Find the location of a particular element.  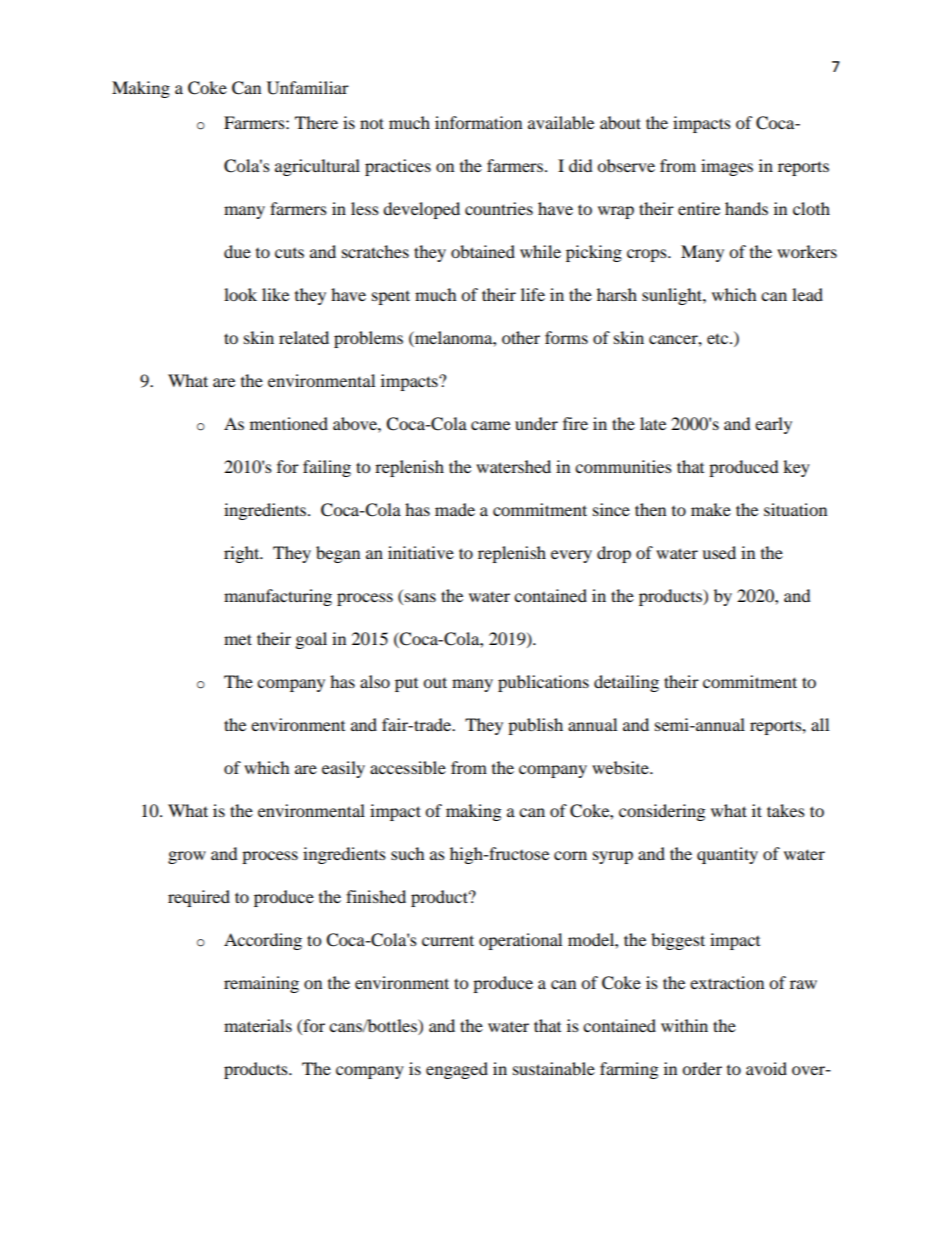

images is located at coordinates (727, 167).
